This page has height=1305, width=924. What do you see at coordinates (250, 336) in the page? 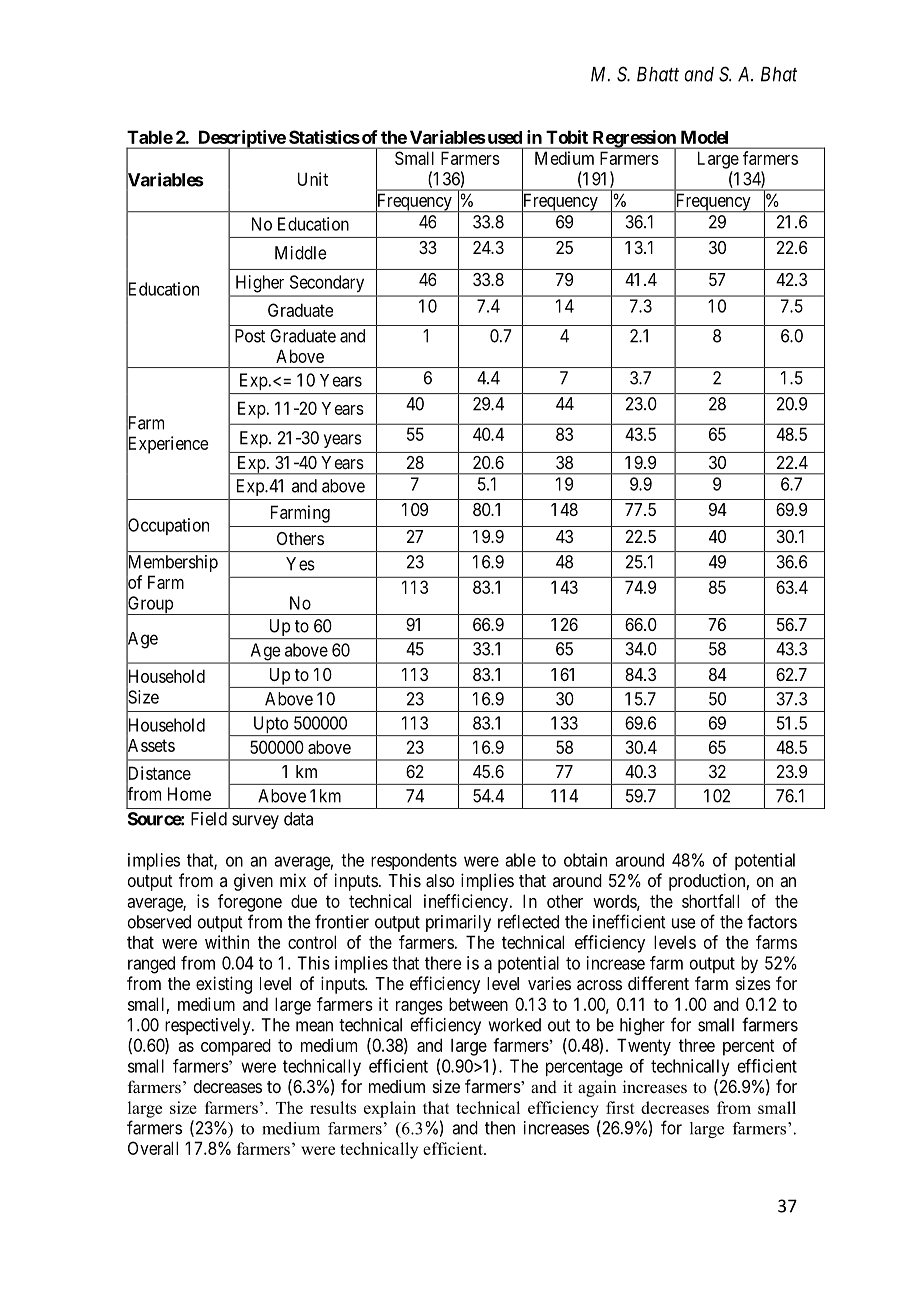
I see `Post` at bounding box center [250, 336].
